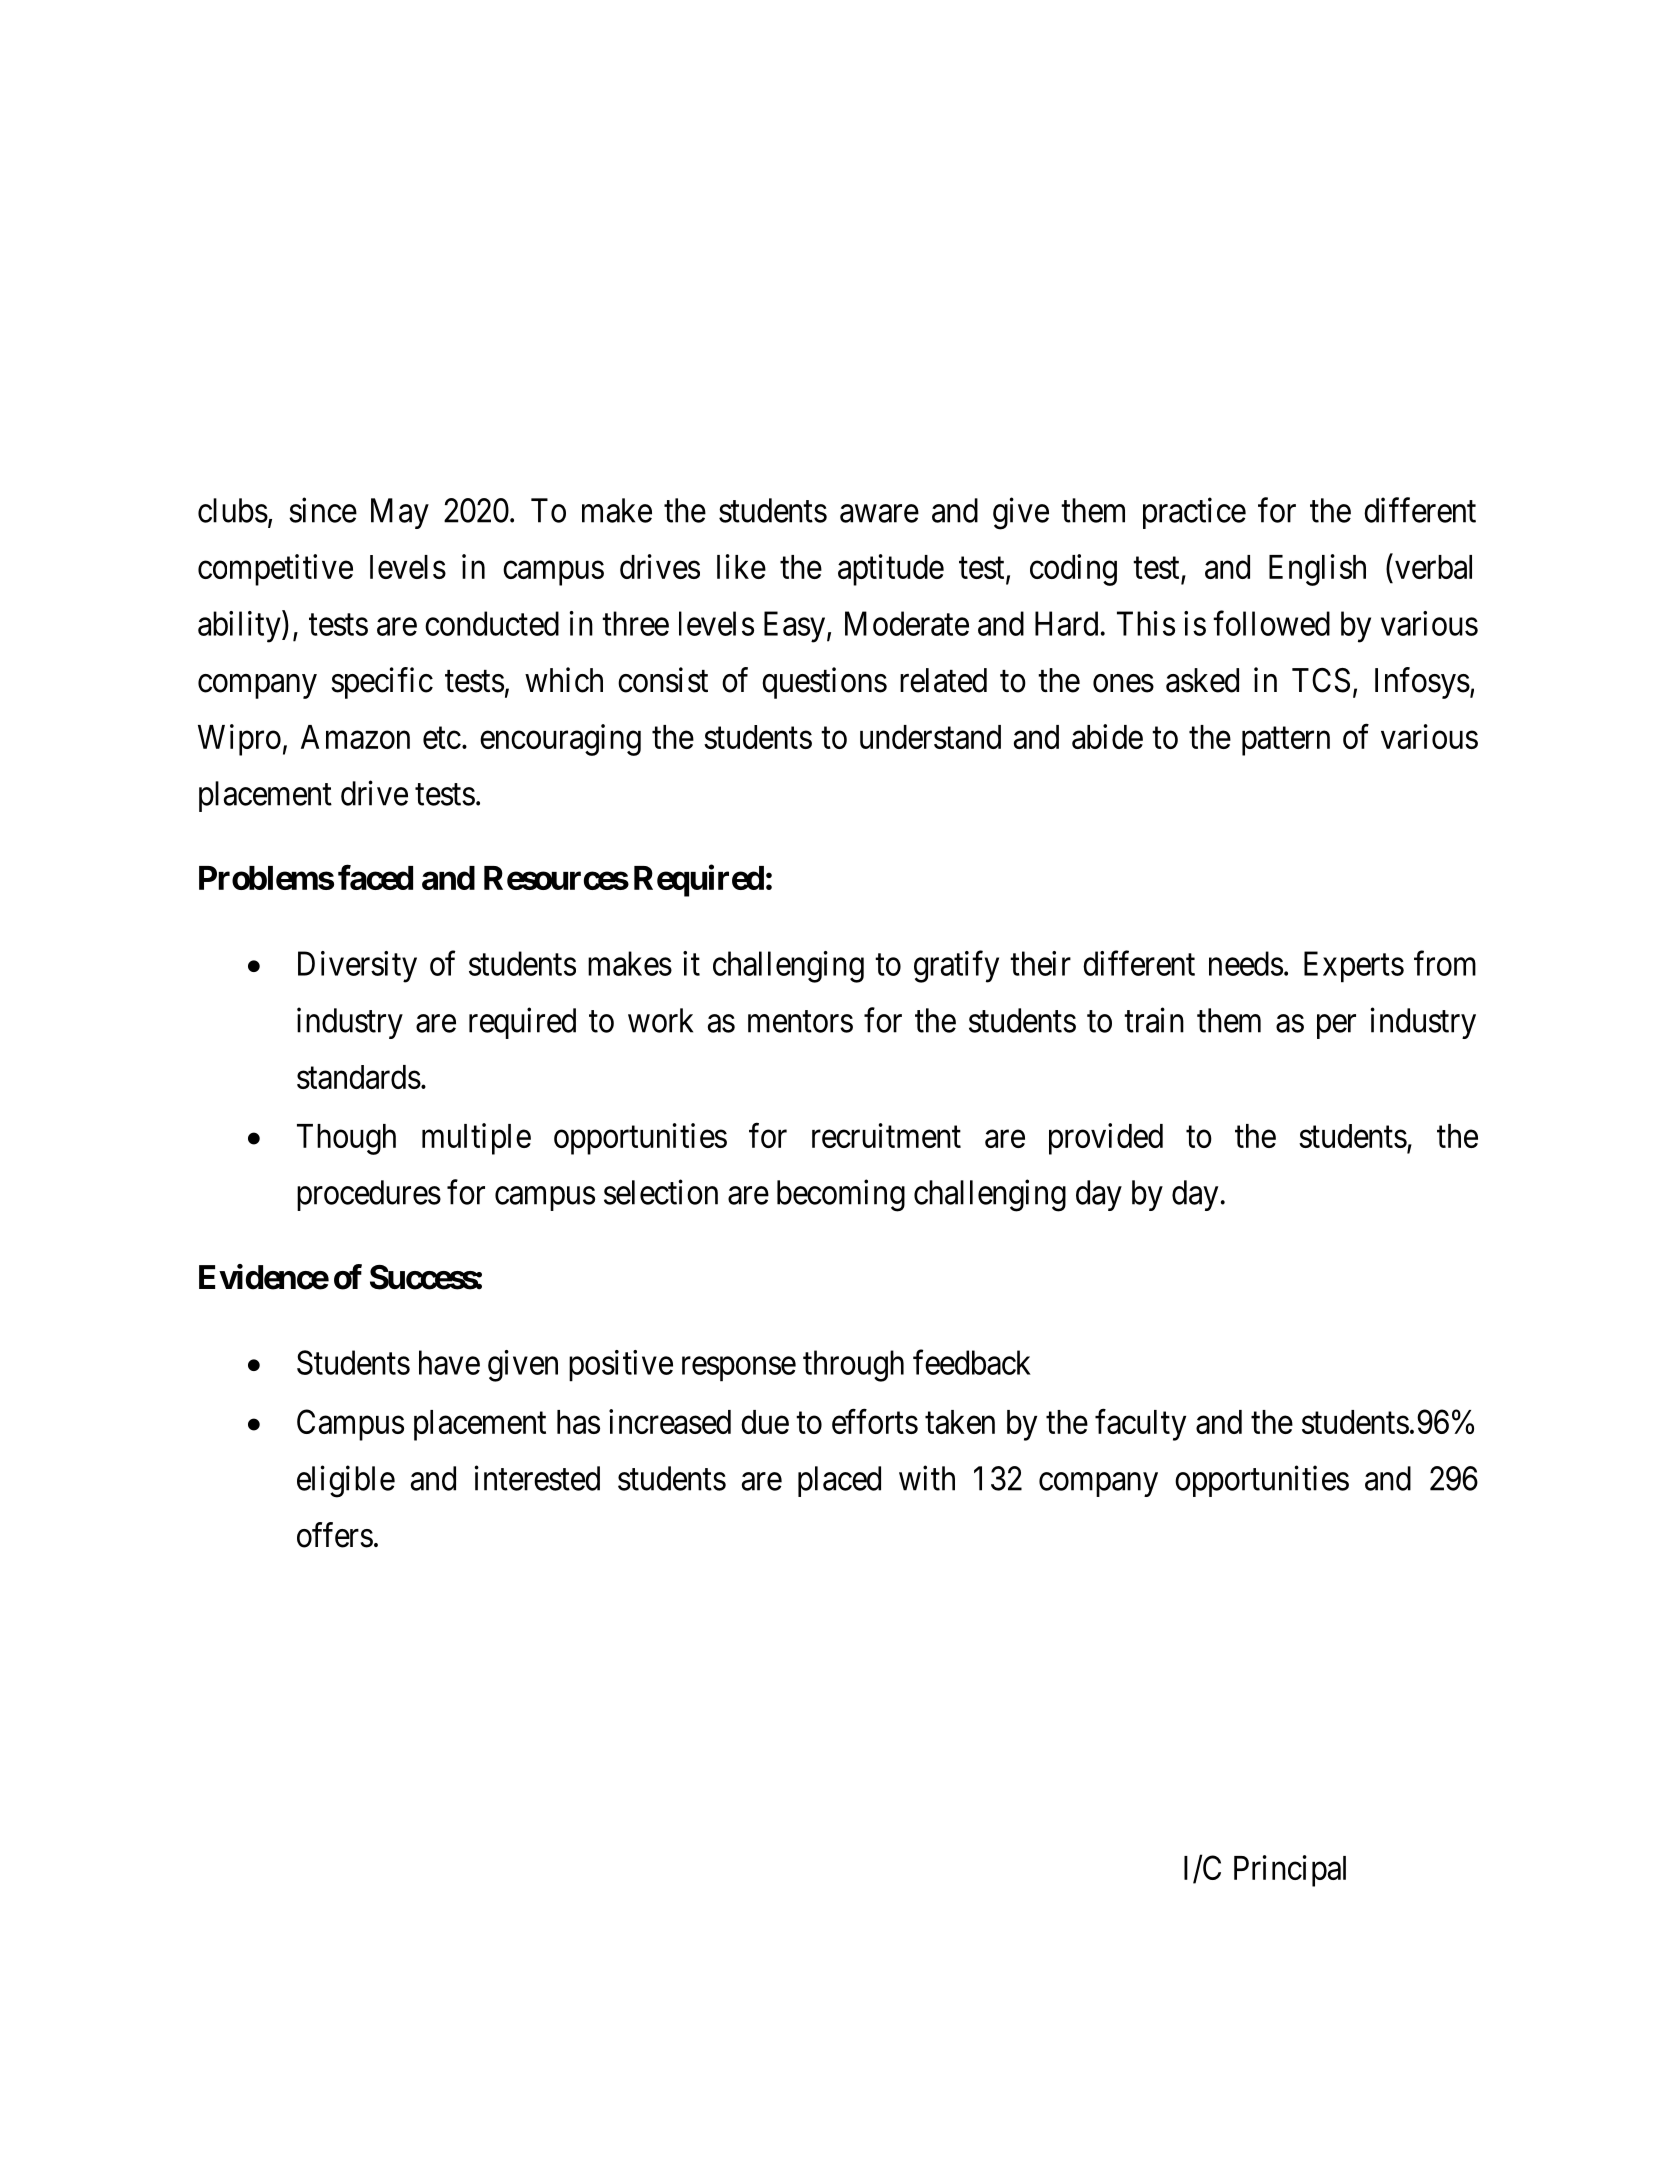 This document has width=1674, height=2166. Describe the element at coordinates (927, 1478) in the document. I see `with` at that location.
